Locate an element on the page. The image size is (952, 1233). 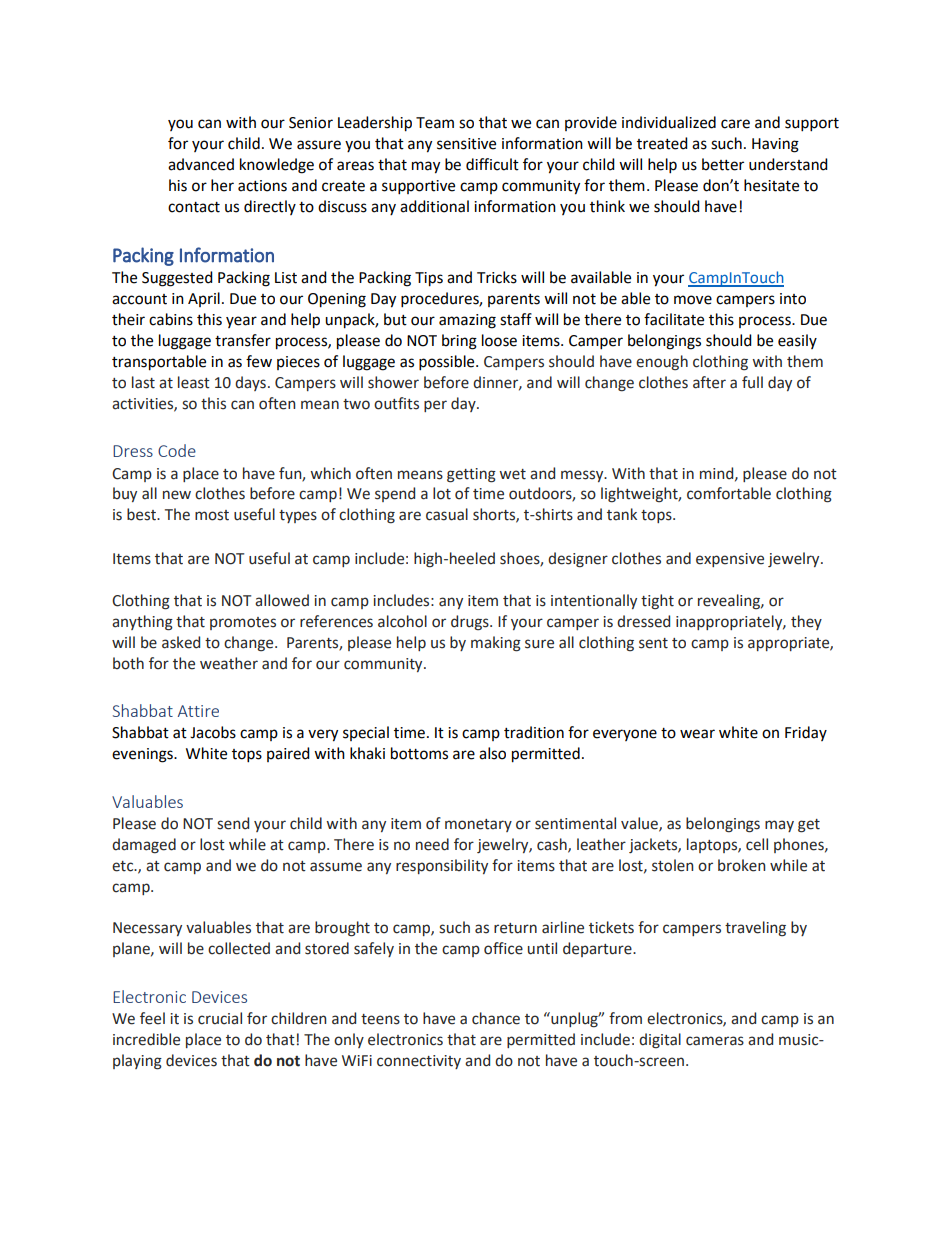
possible is located at coordinates (448, 363).
